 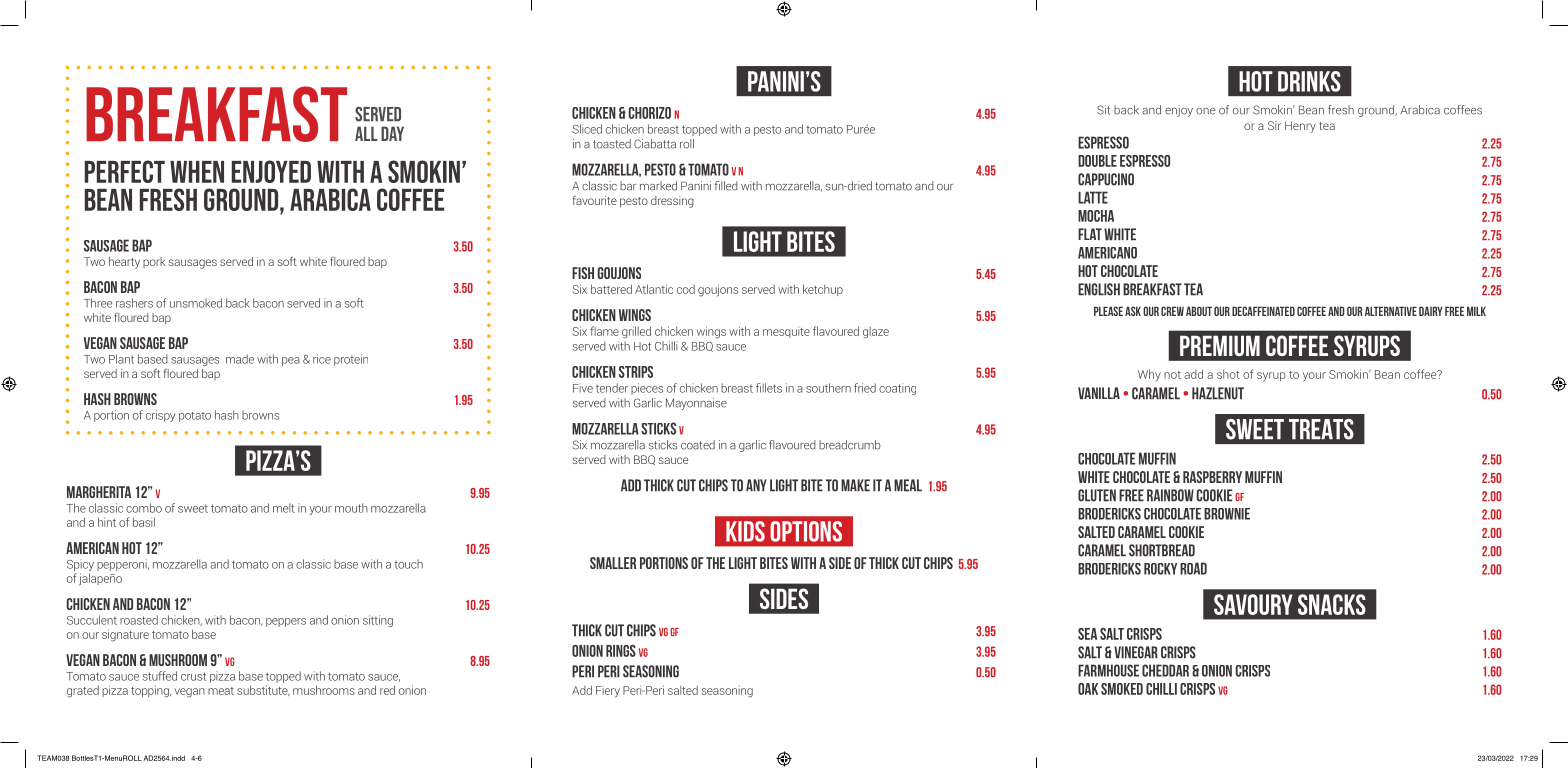 I want to click on Rings, so click(x=621, y=651).
